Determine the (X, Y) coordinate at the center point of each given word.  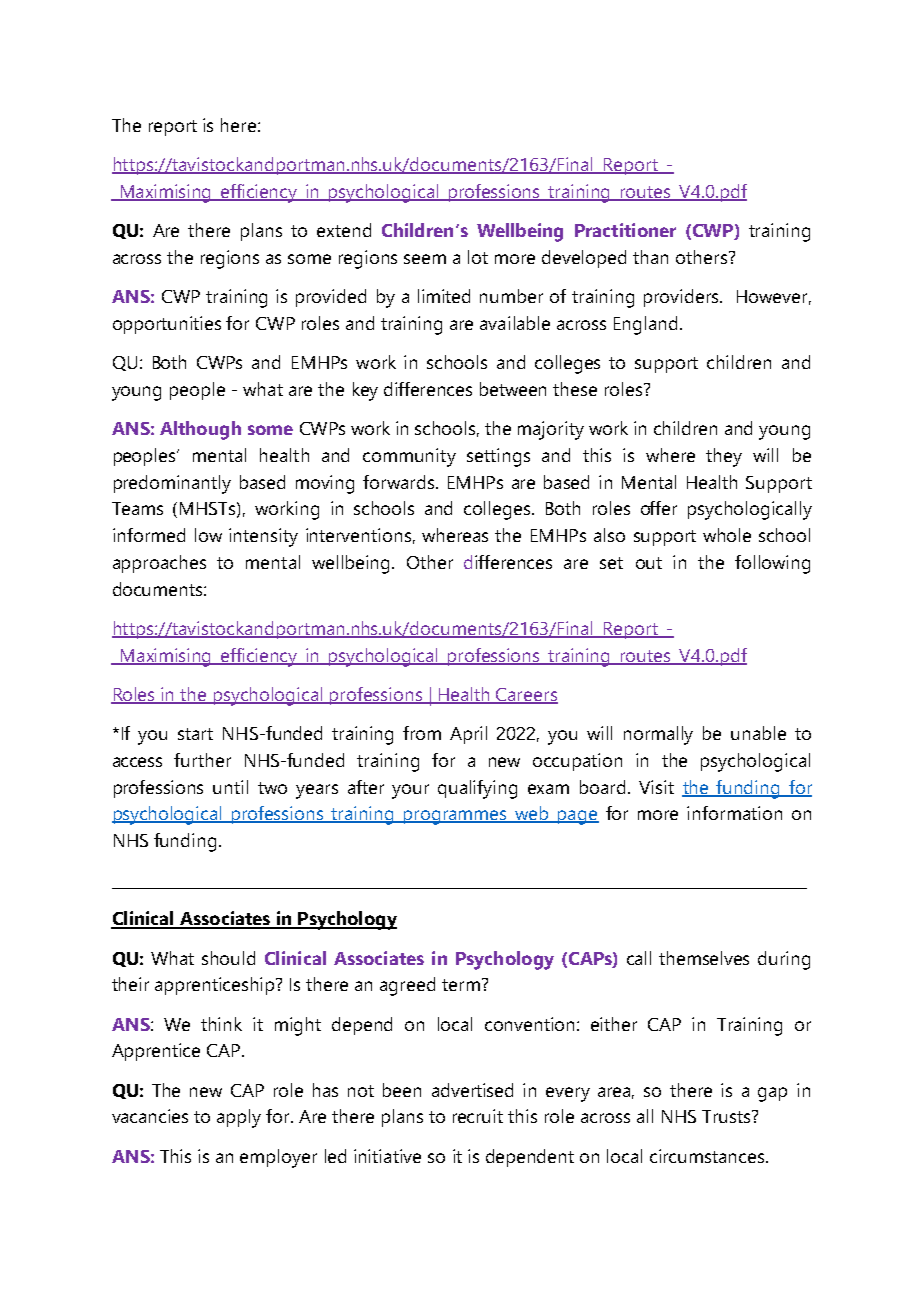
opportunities (167, 325)
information (734, 813)
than (650, 257)
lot (478, 257)
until (230, 787)
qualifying (477, 789)
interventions (358, 535)
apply (239, 1118)
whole (727, 535)
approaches (159, 564)
